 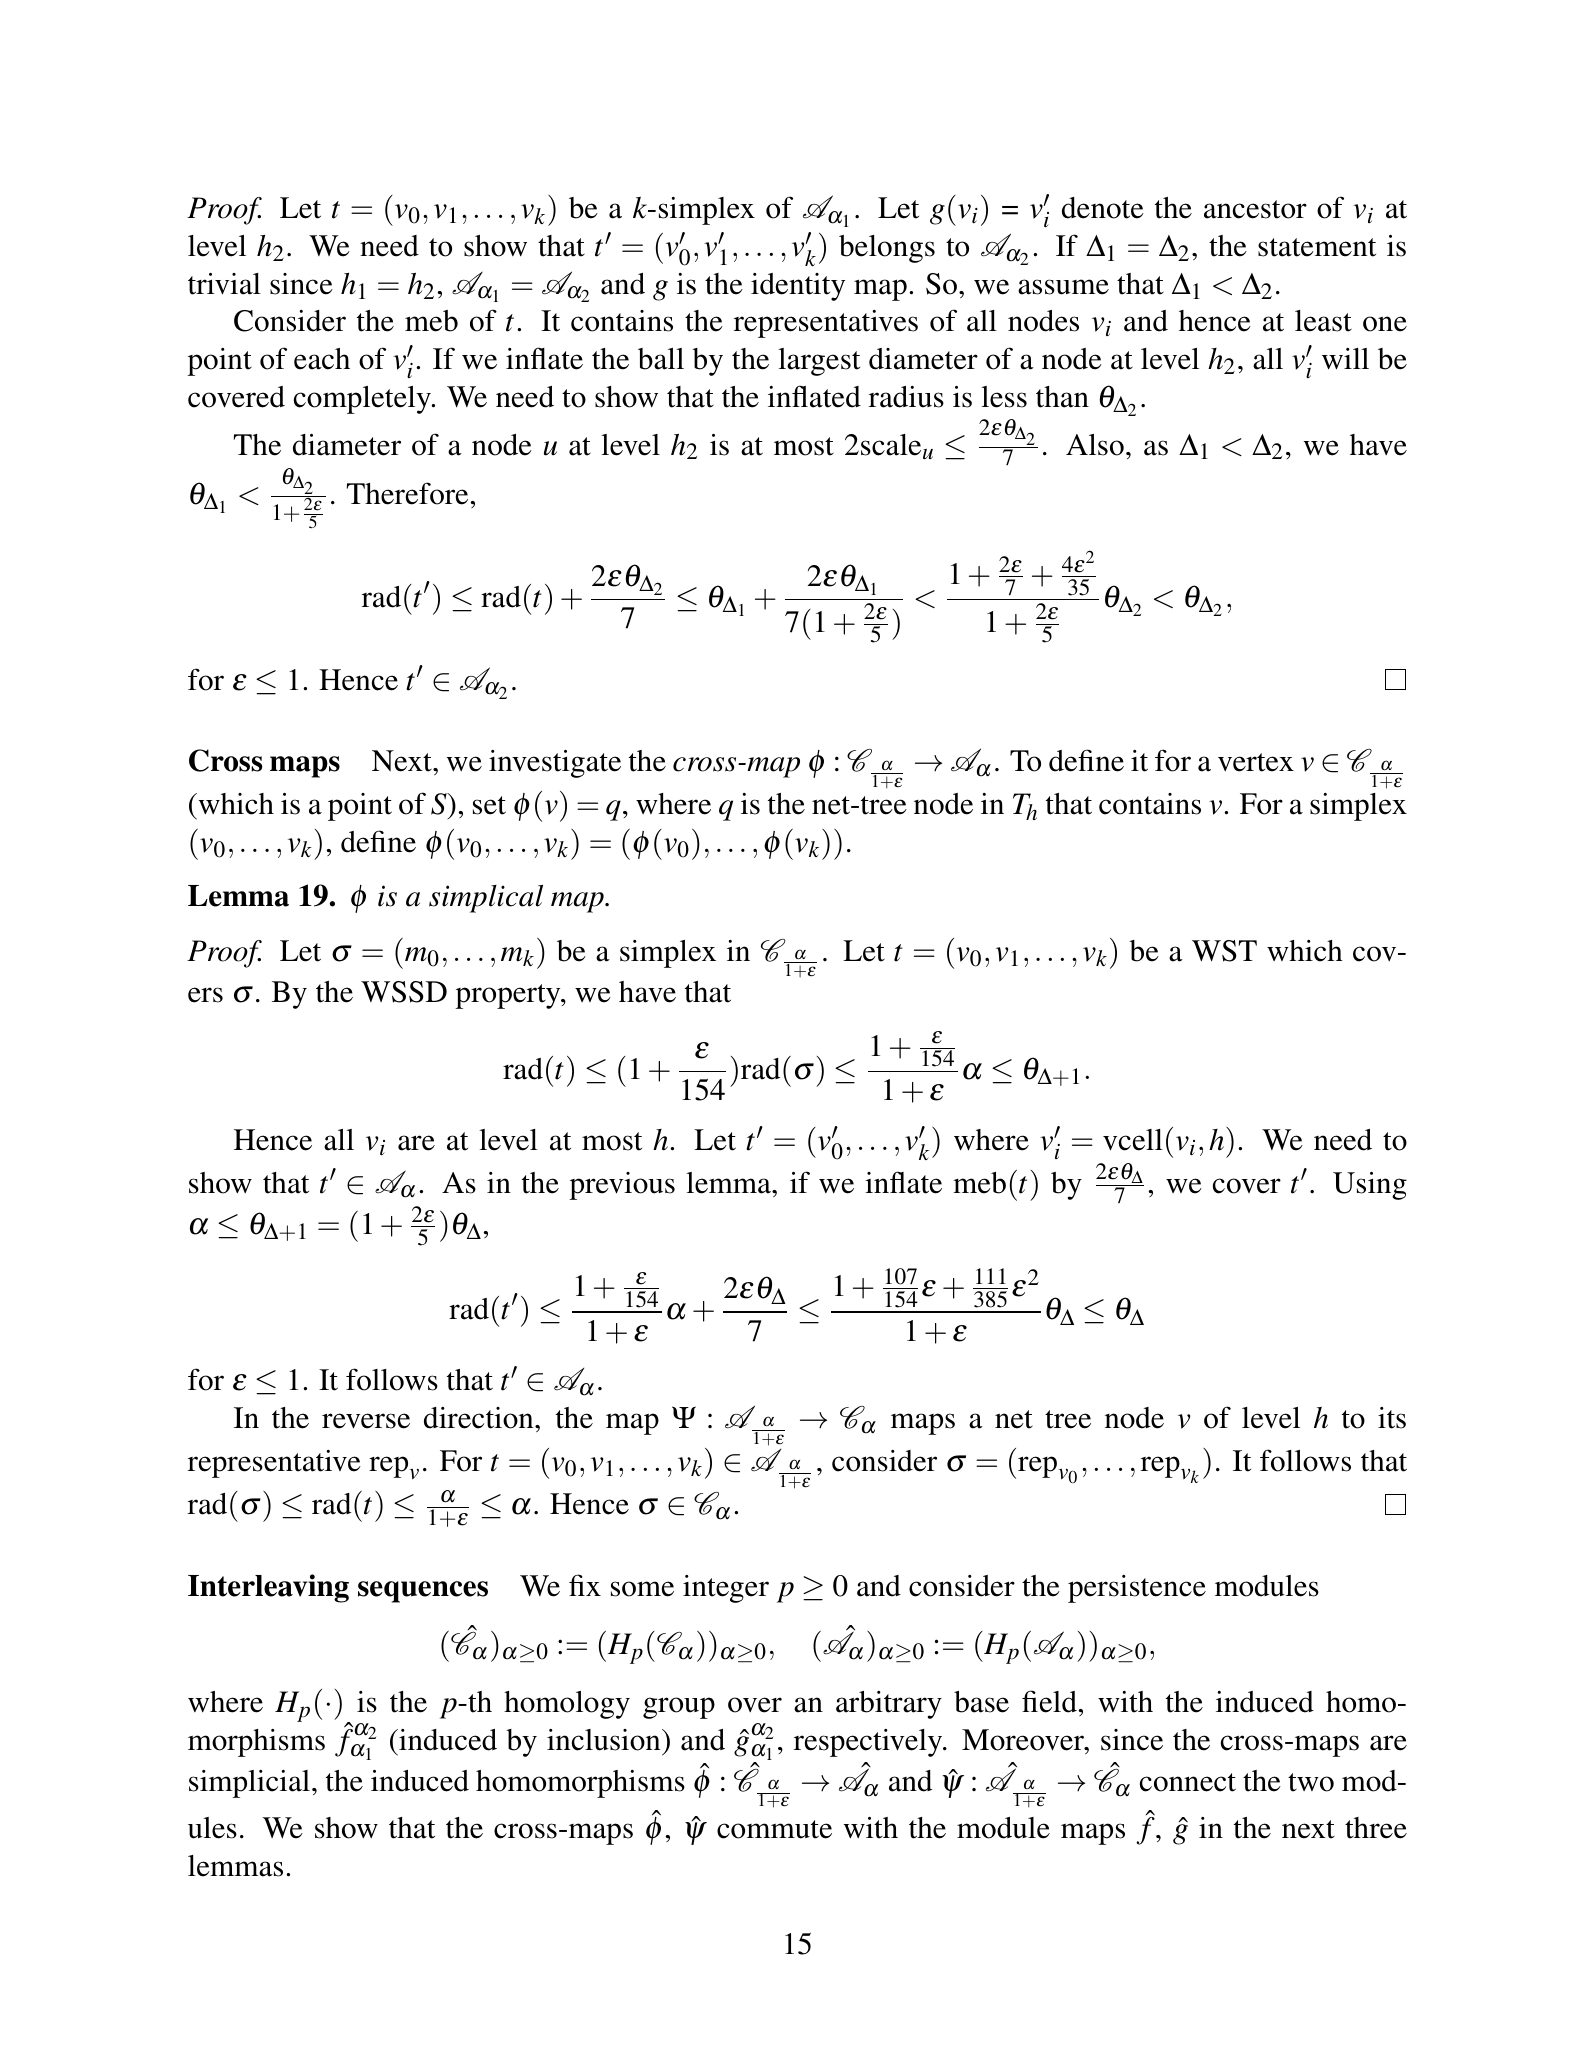 What do you see at coordinates (249, 1784) in the screenshot?
I see `simplicial` at bounding box center [249, 1784].
